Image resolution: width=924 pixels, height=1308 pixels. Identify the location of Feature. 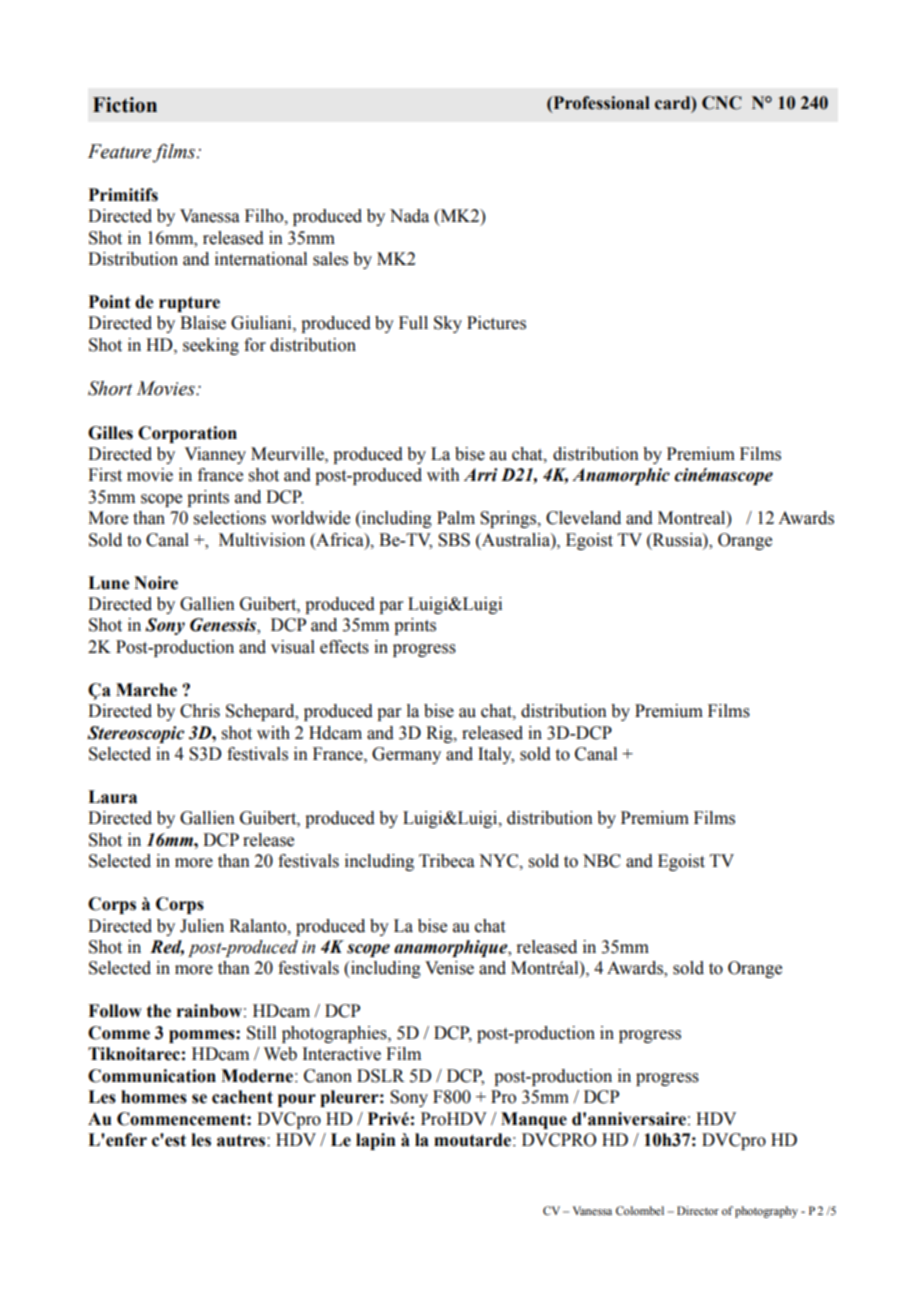
(119, 151).
